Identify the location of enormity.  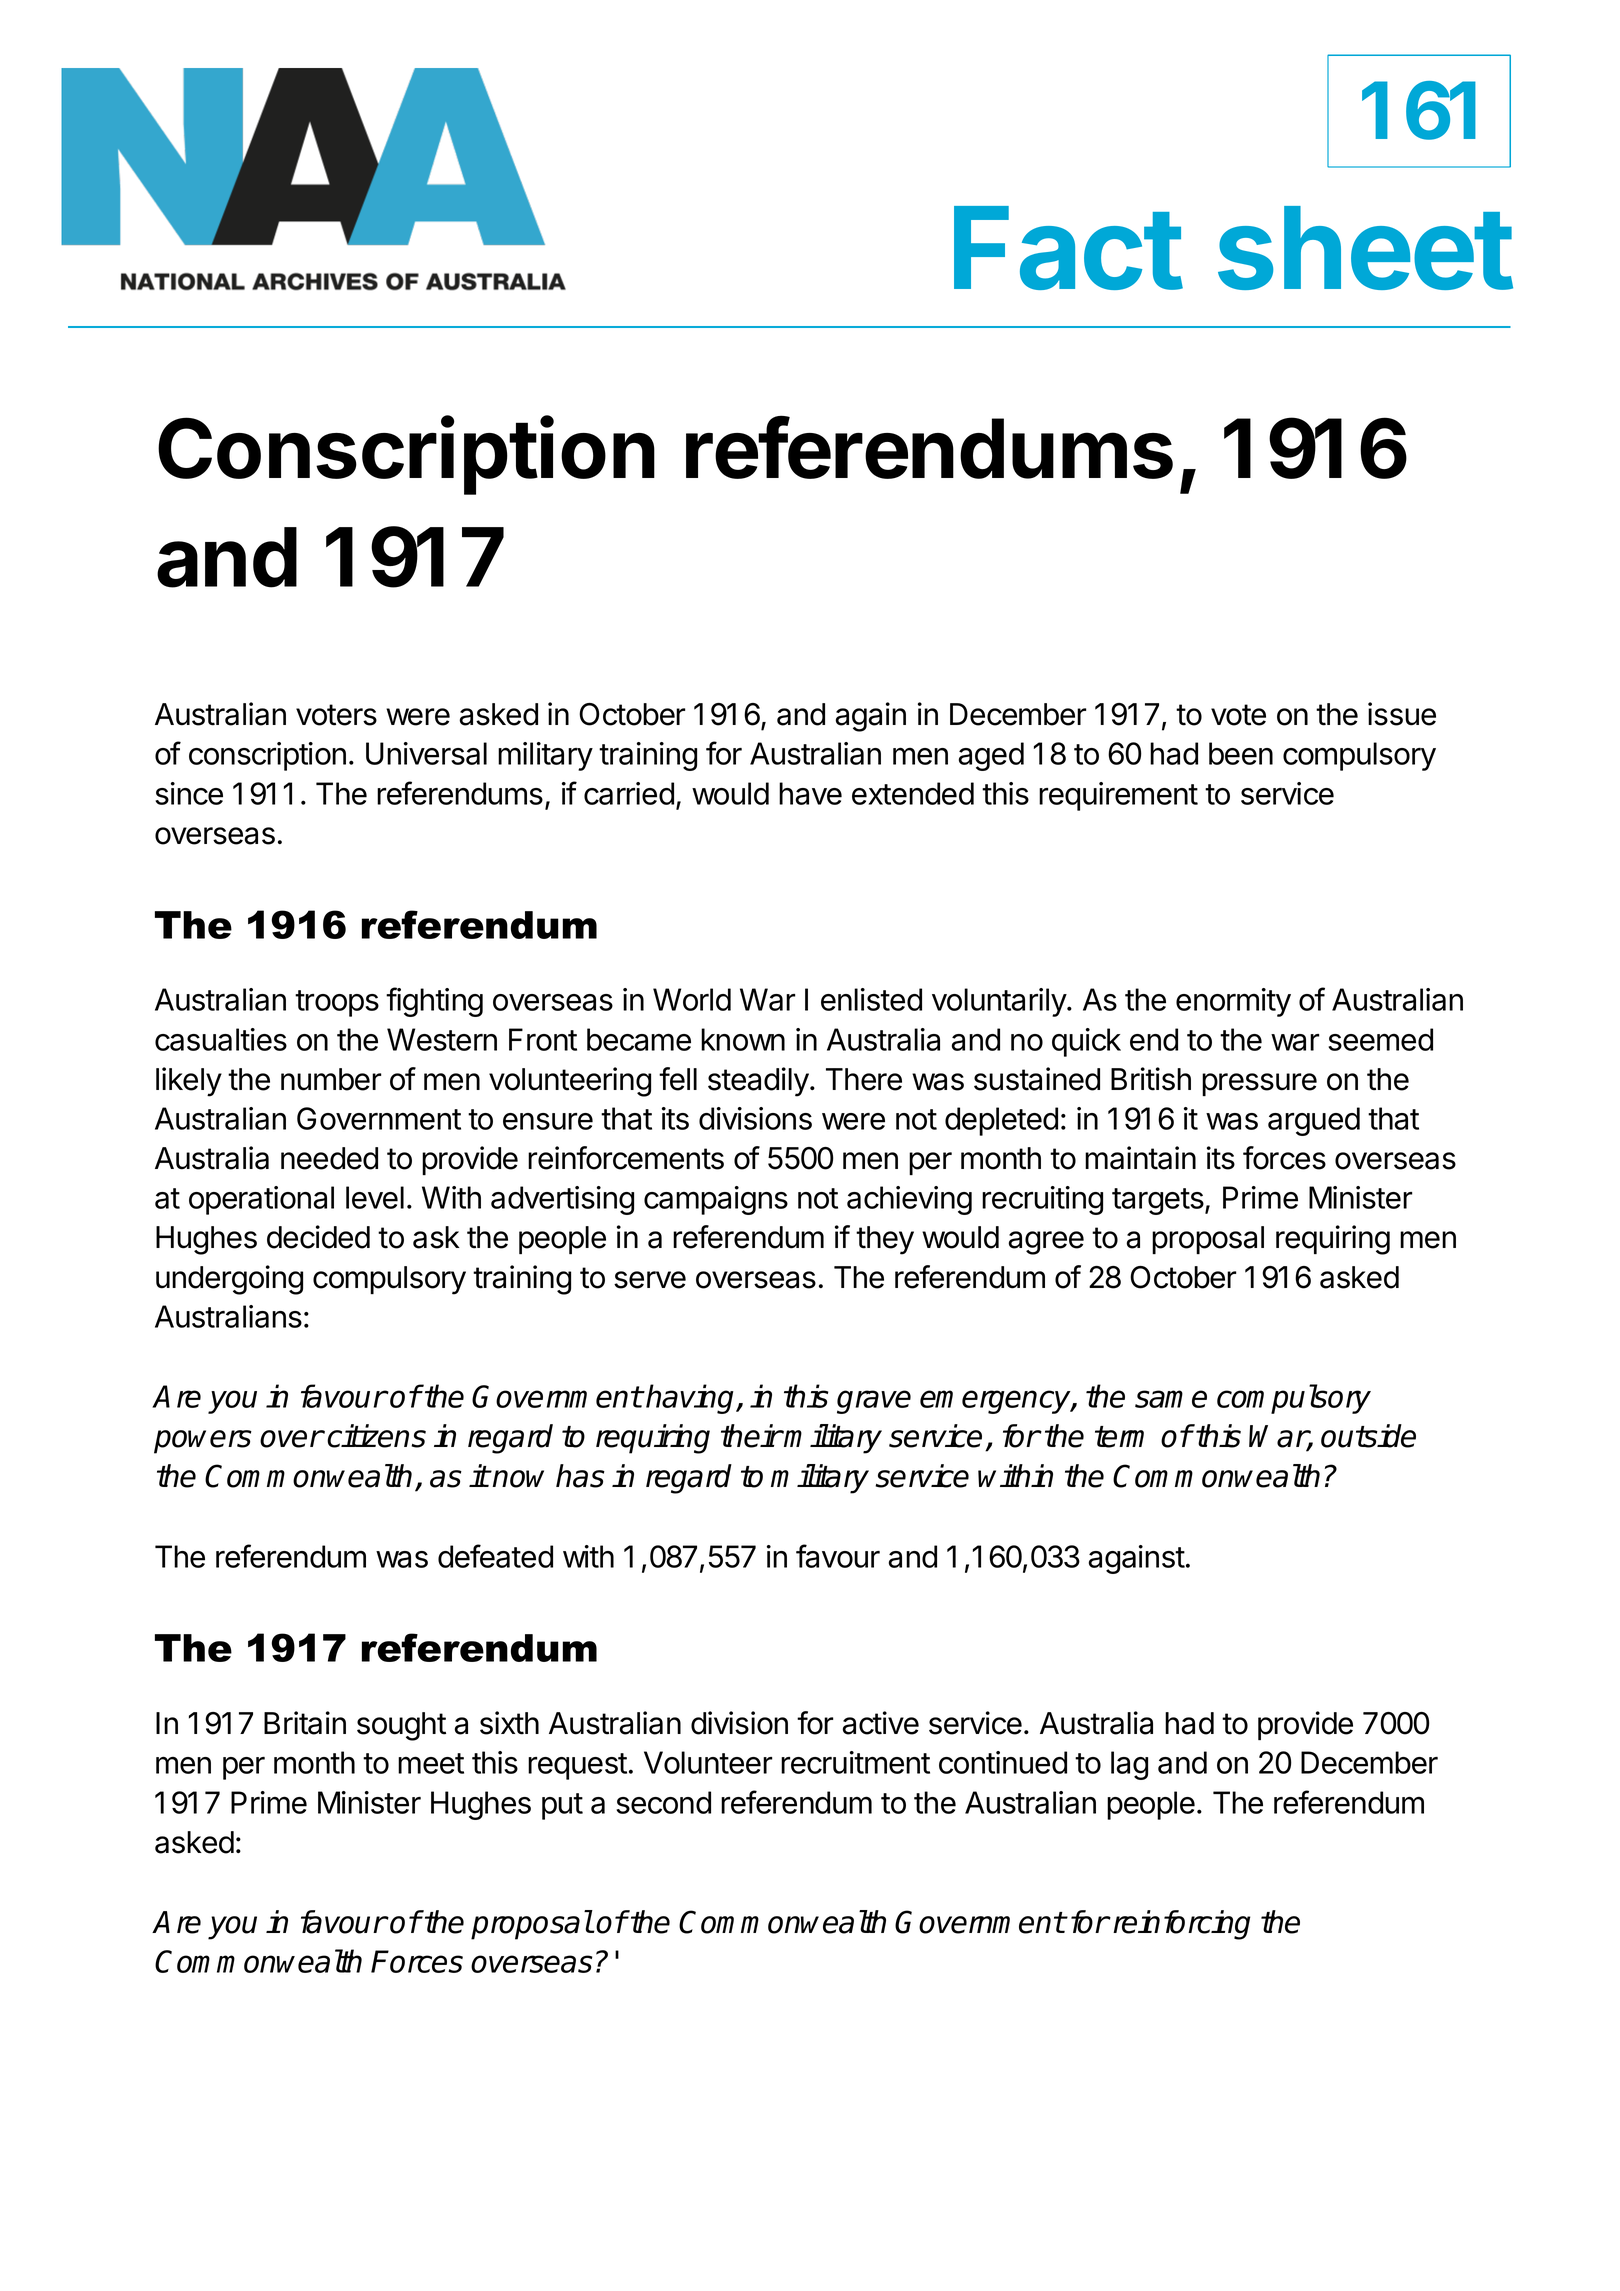
(1233, 1002).
